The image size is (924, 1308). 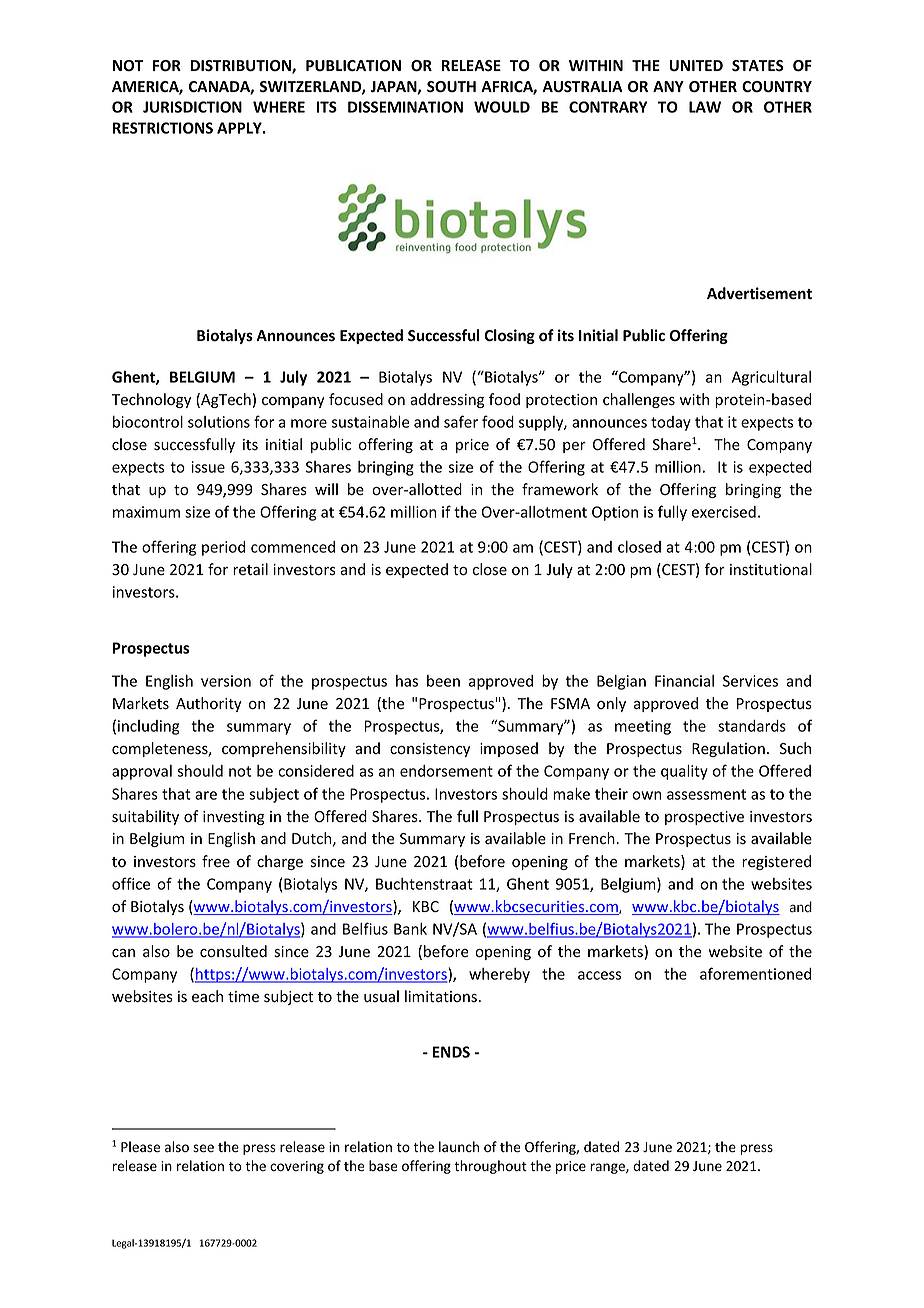 What do you see at coordinates (509, 336) in the screenshot?
I see `Closing` at bounding box center [509, 336].
